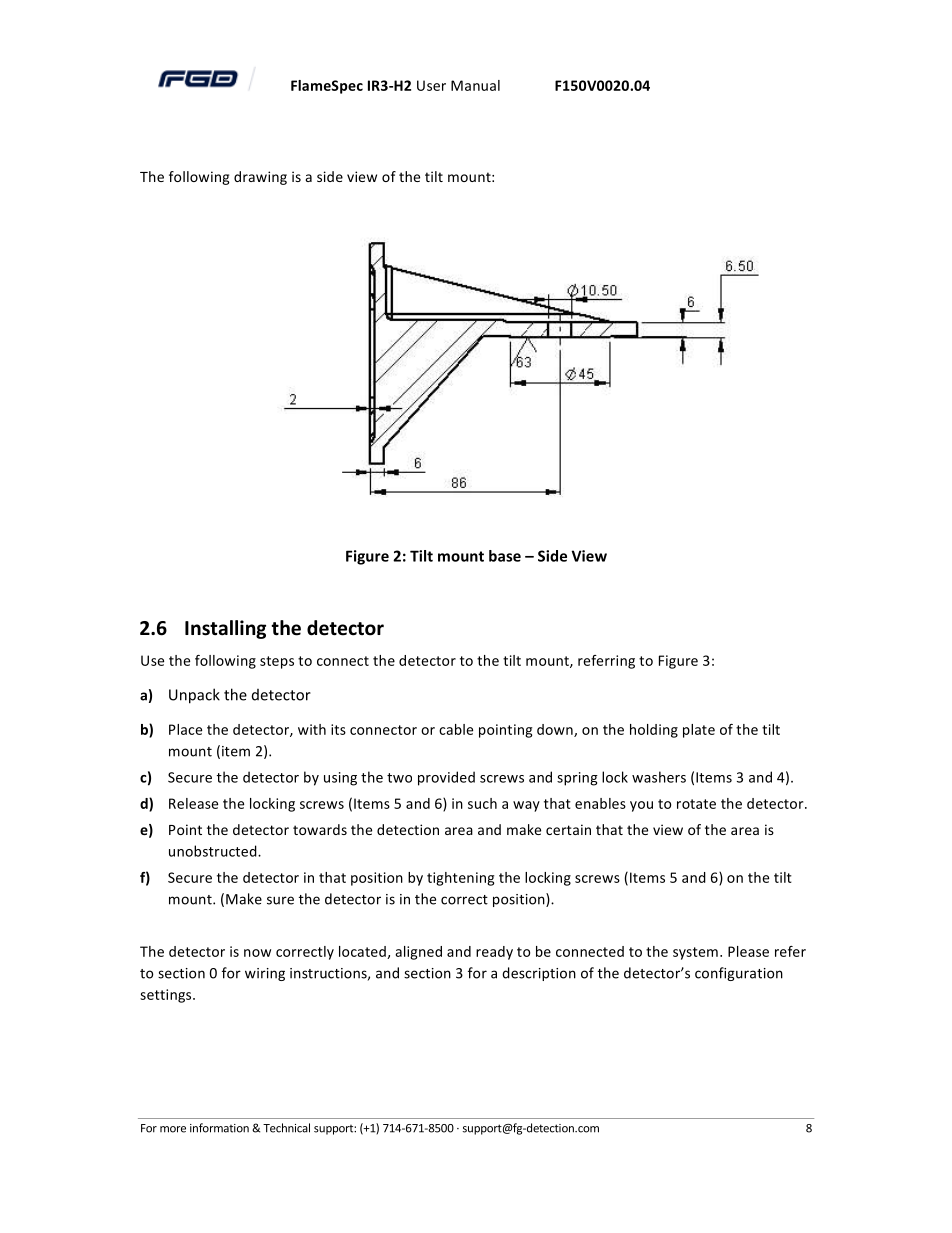 Image resolution: width=952 pixels, height=1233 pixels. What do you see at coordinates (456, 729) in the document?
I see `cable` at bounding box center [456, 729].
